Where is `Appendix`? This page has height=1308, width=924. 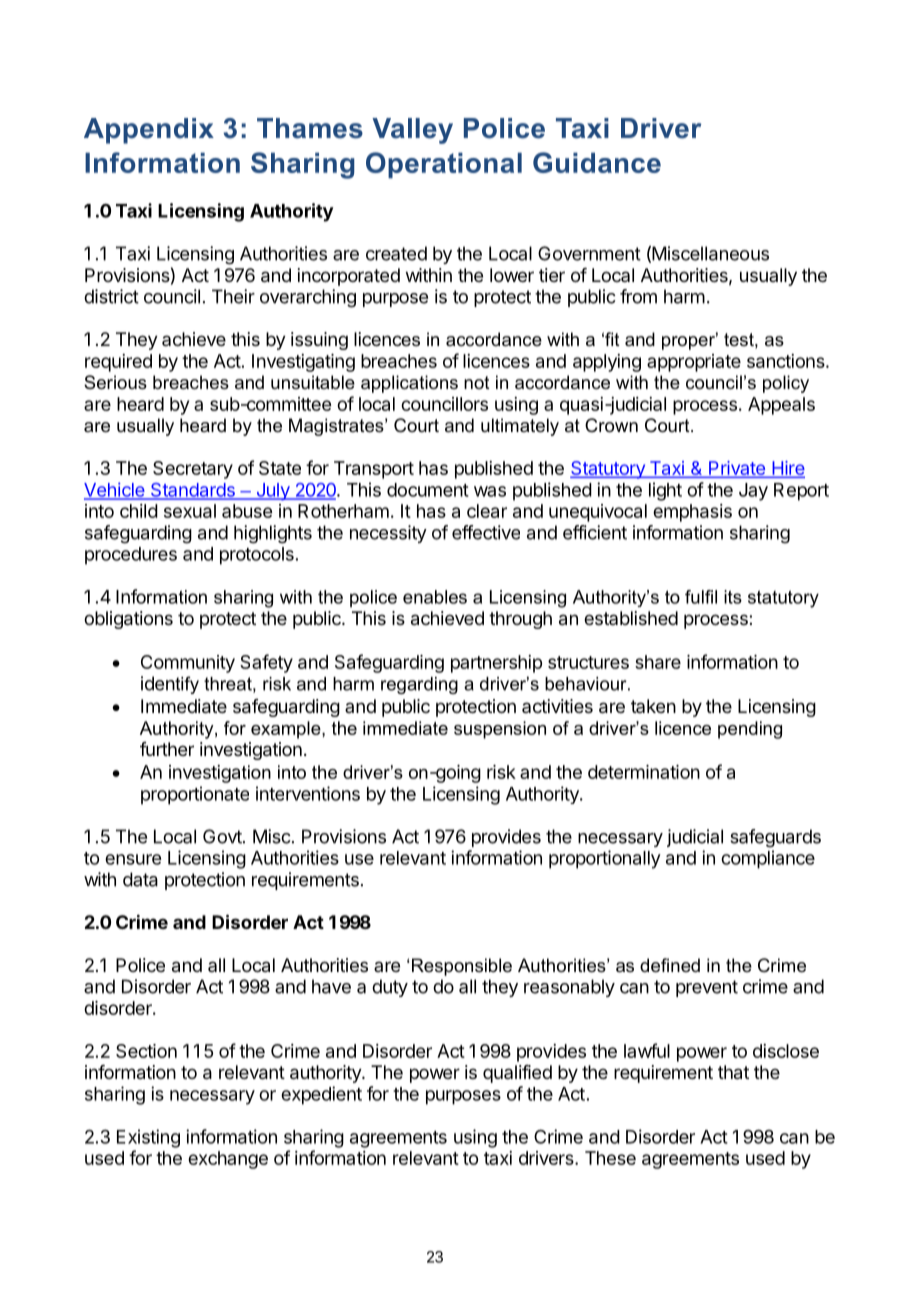
Appendix is located at coordinates (149, 131).
